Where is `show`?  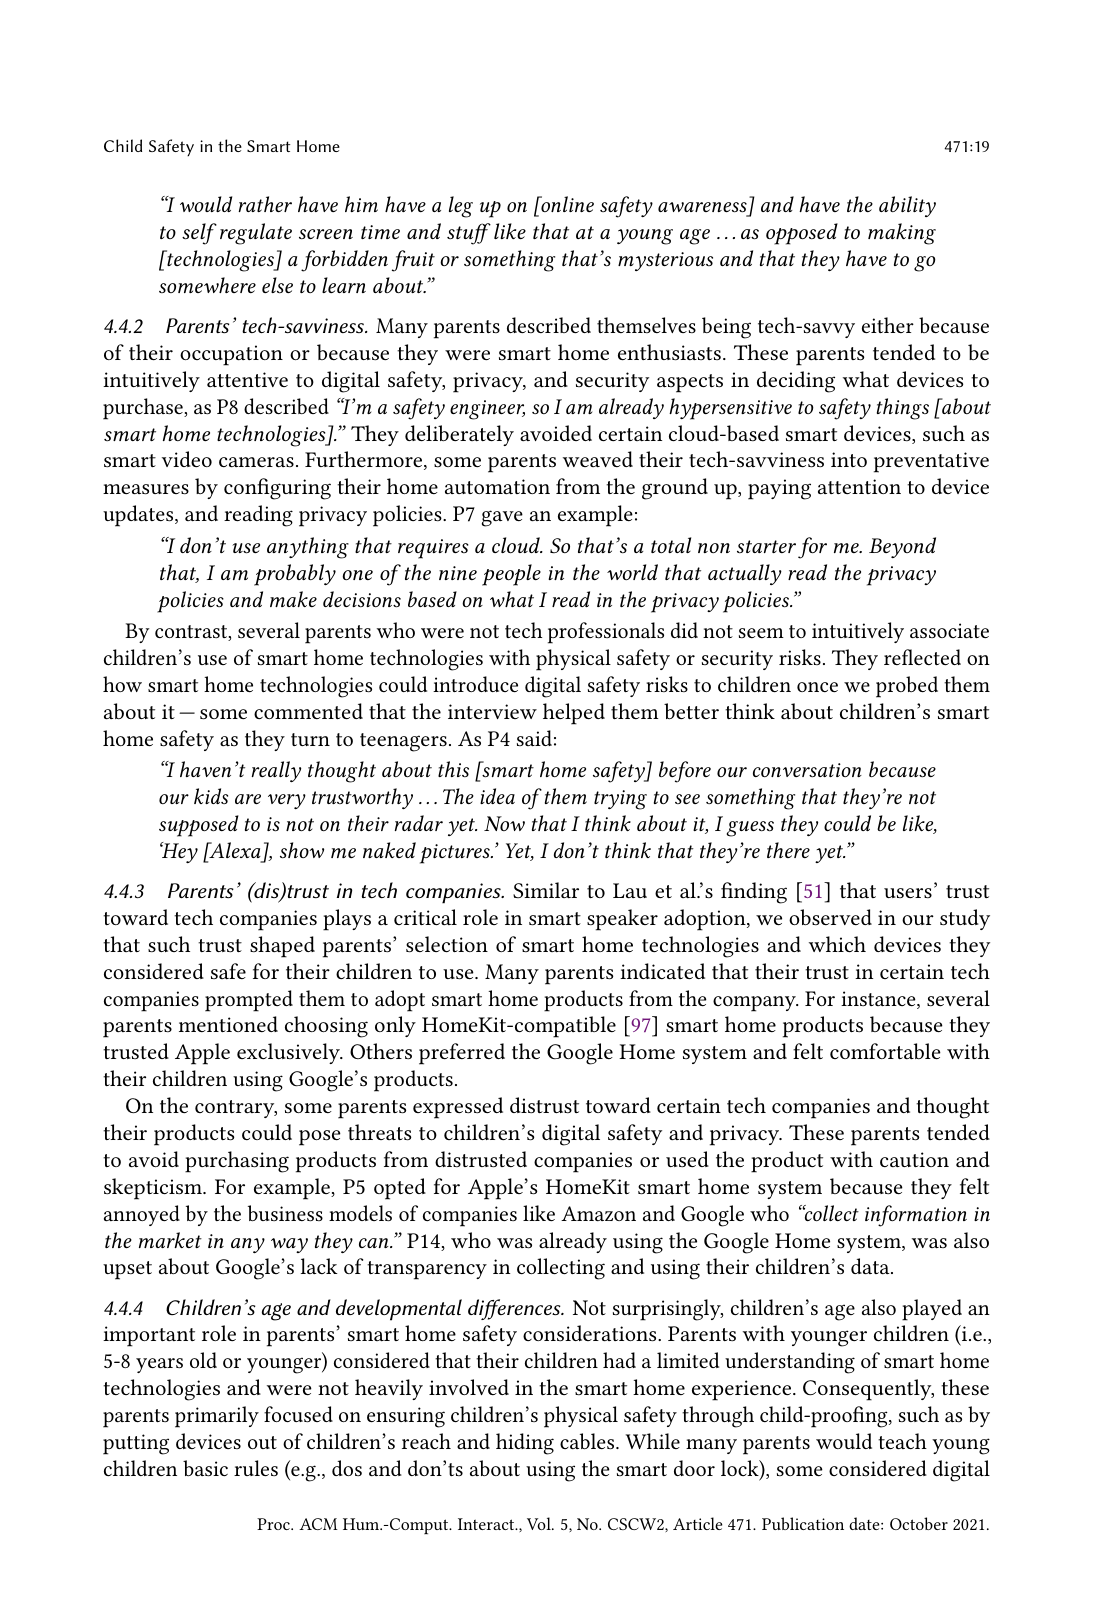
show is located at coordinates (302, 850).
